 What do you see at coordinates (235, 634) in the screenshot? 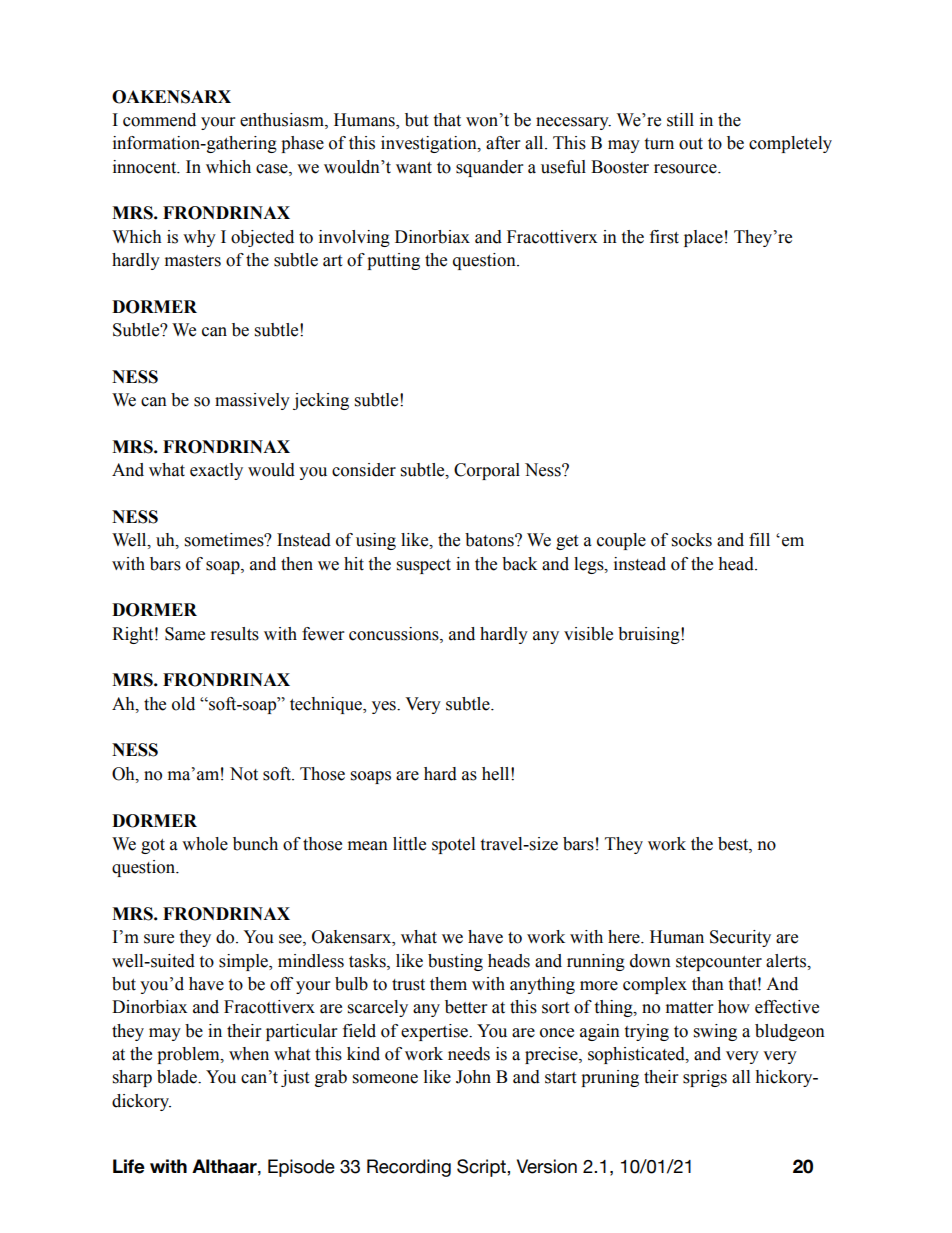
I see `results` at bounding box center [235, 634].
